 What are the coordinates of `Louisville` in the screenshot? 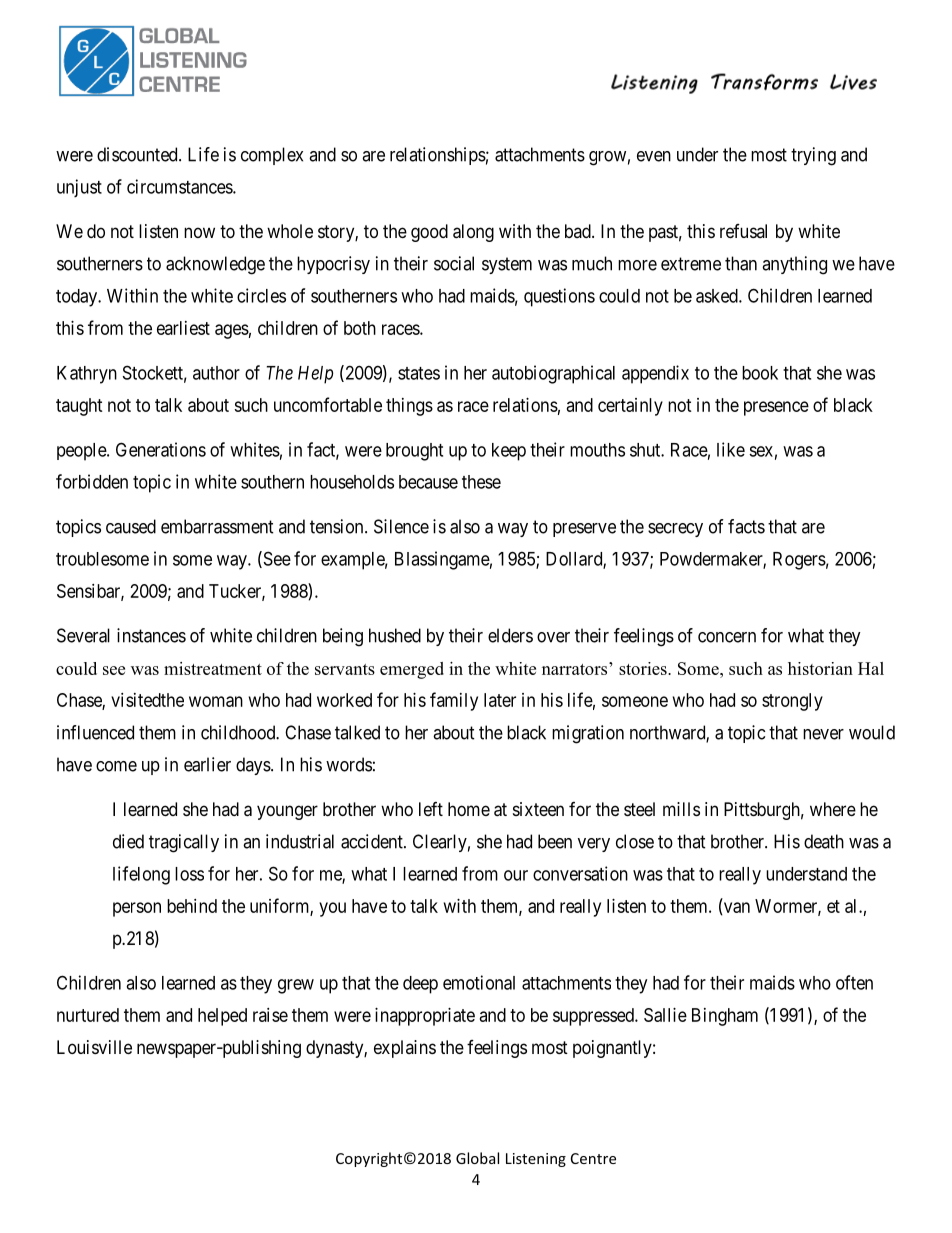 It's located at (94, 1047).
